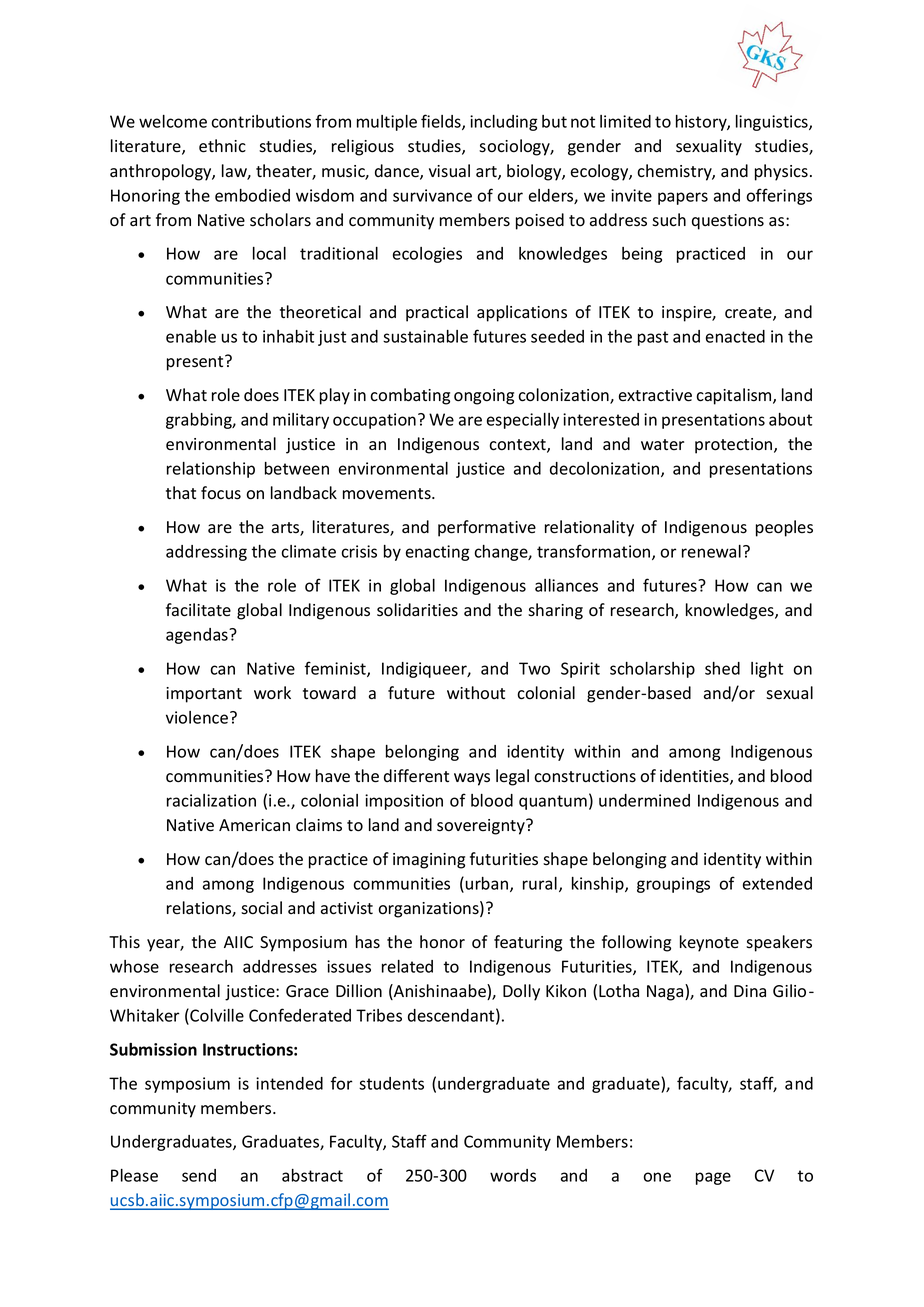  What do you see at coordinates (683, 198) in the screenshot?
I see `papers` at bounding box center [683, 198].
